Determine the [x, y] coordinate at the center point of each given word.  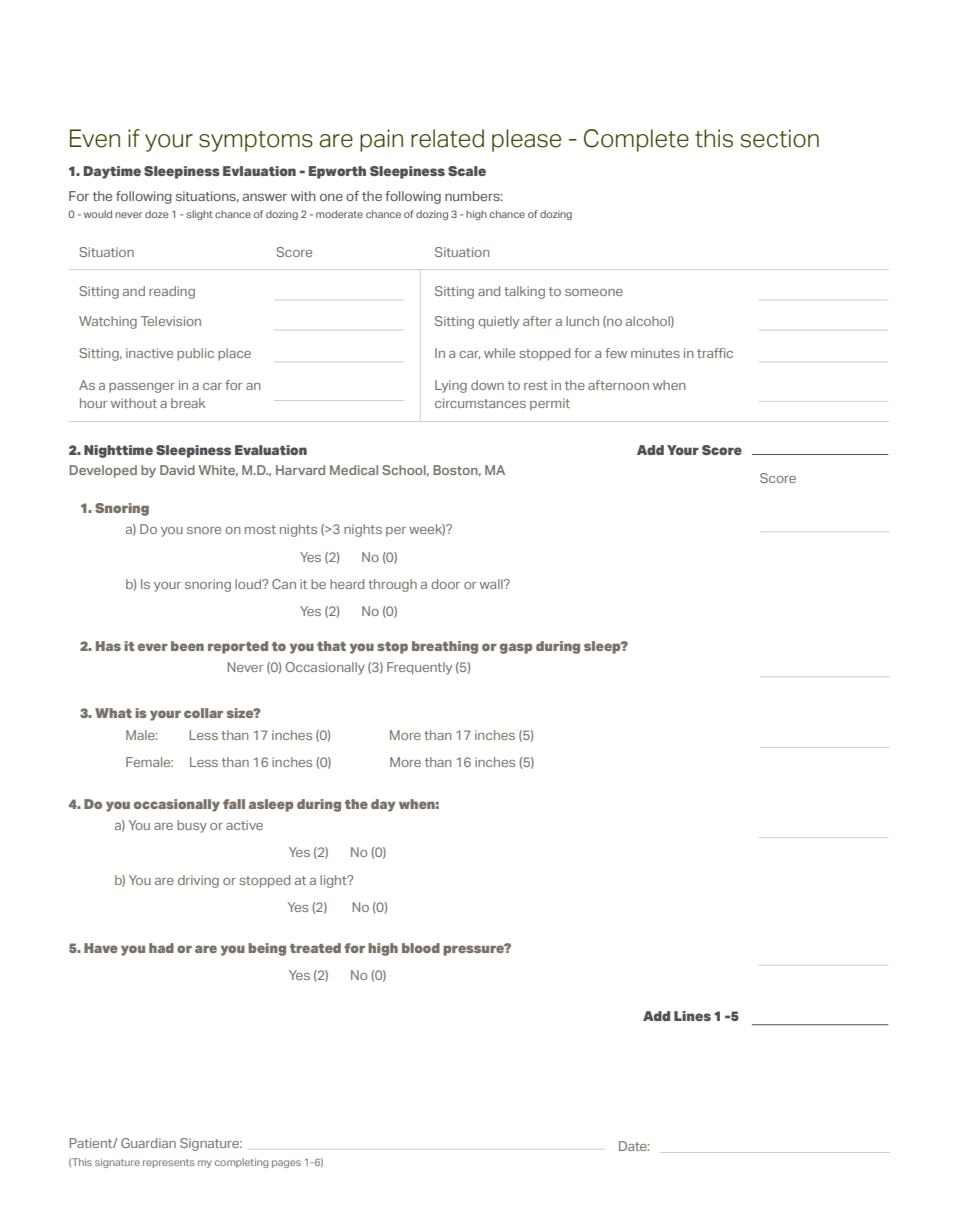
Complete [636, 140]
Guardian [148, 1143]
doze [156, 214]
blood [421, 948]
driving [198, 881]
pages [286, 1164]
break [188, 403]
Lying [451, 386]
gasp [516, 648]
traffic [715, 353]
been [187, 646]
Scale [467, 171]
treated [315, 948]
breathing [445, 647]
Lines [692, 1016]
